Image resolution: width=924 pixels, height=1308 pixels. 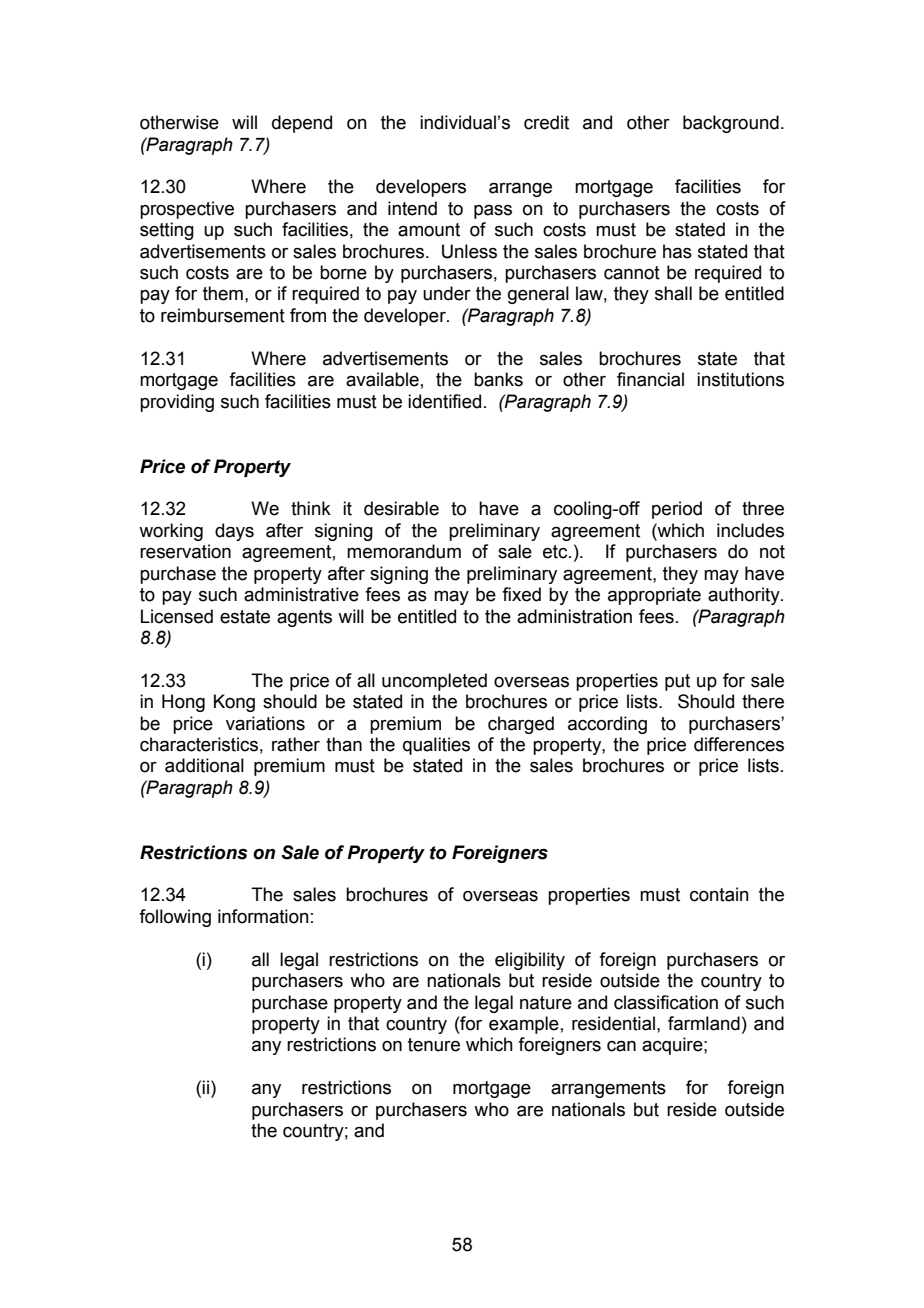 What do you see at coordinates (263, 916) in the screenshot?
I see `information` at bounding box center [263, 916].
